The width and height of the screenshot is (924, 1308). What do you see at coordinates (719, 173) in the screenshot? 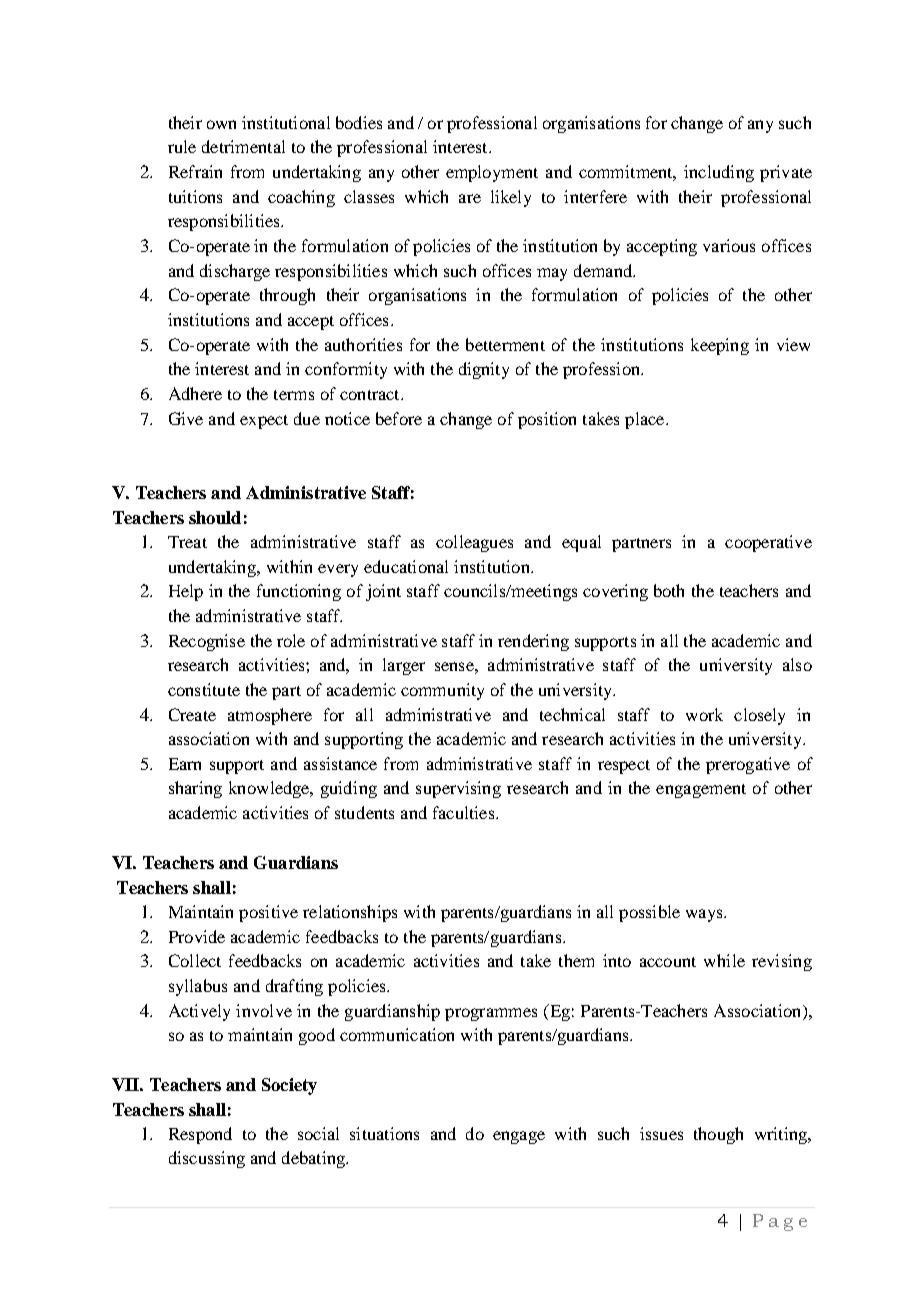
I see `including` at bounding box center [719, 173].
